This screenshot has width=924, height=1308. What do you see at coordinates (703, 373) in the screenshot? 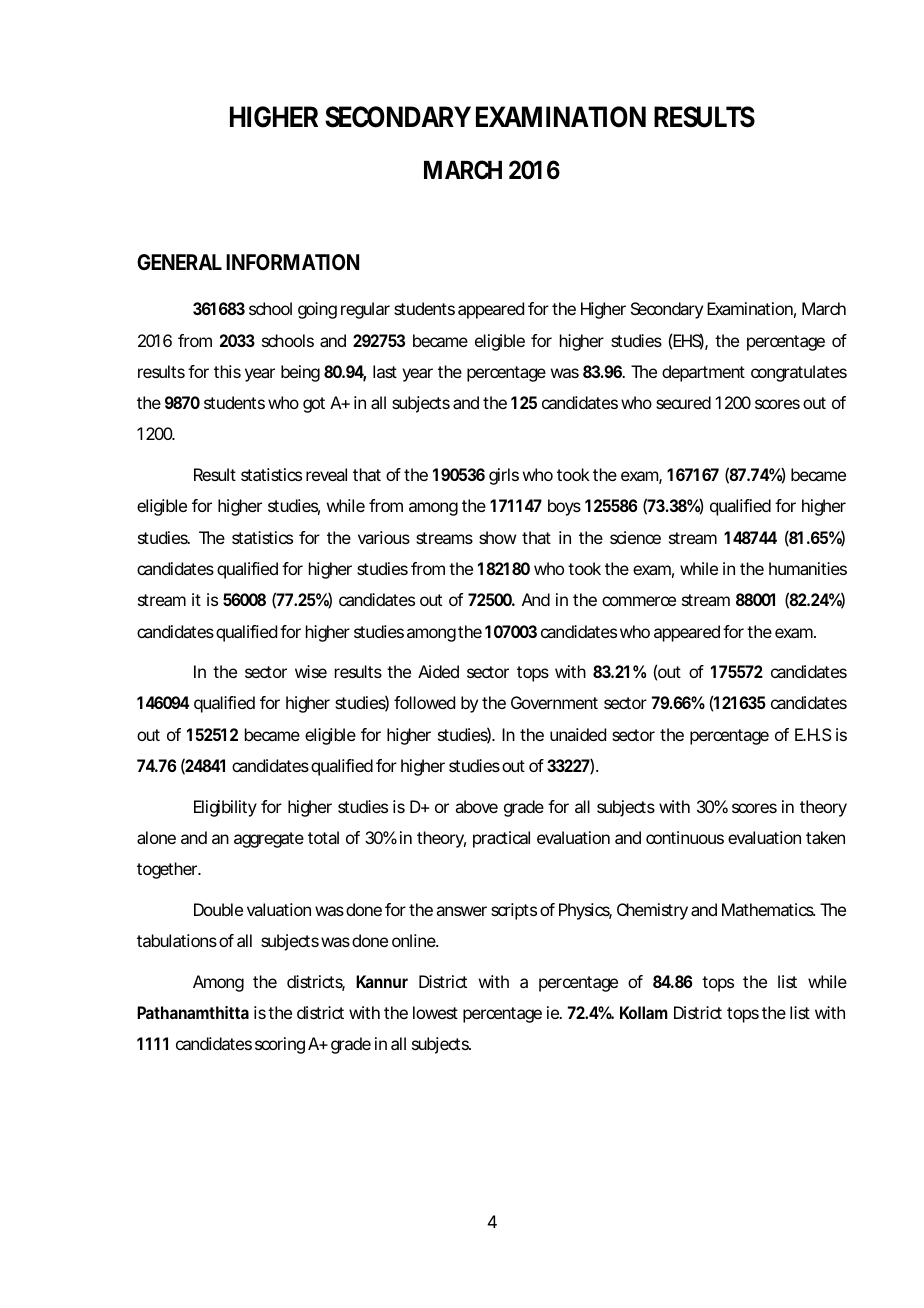
I see `department` at bounding box center [703, 373].
